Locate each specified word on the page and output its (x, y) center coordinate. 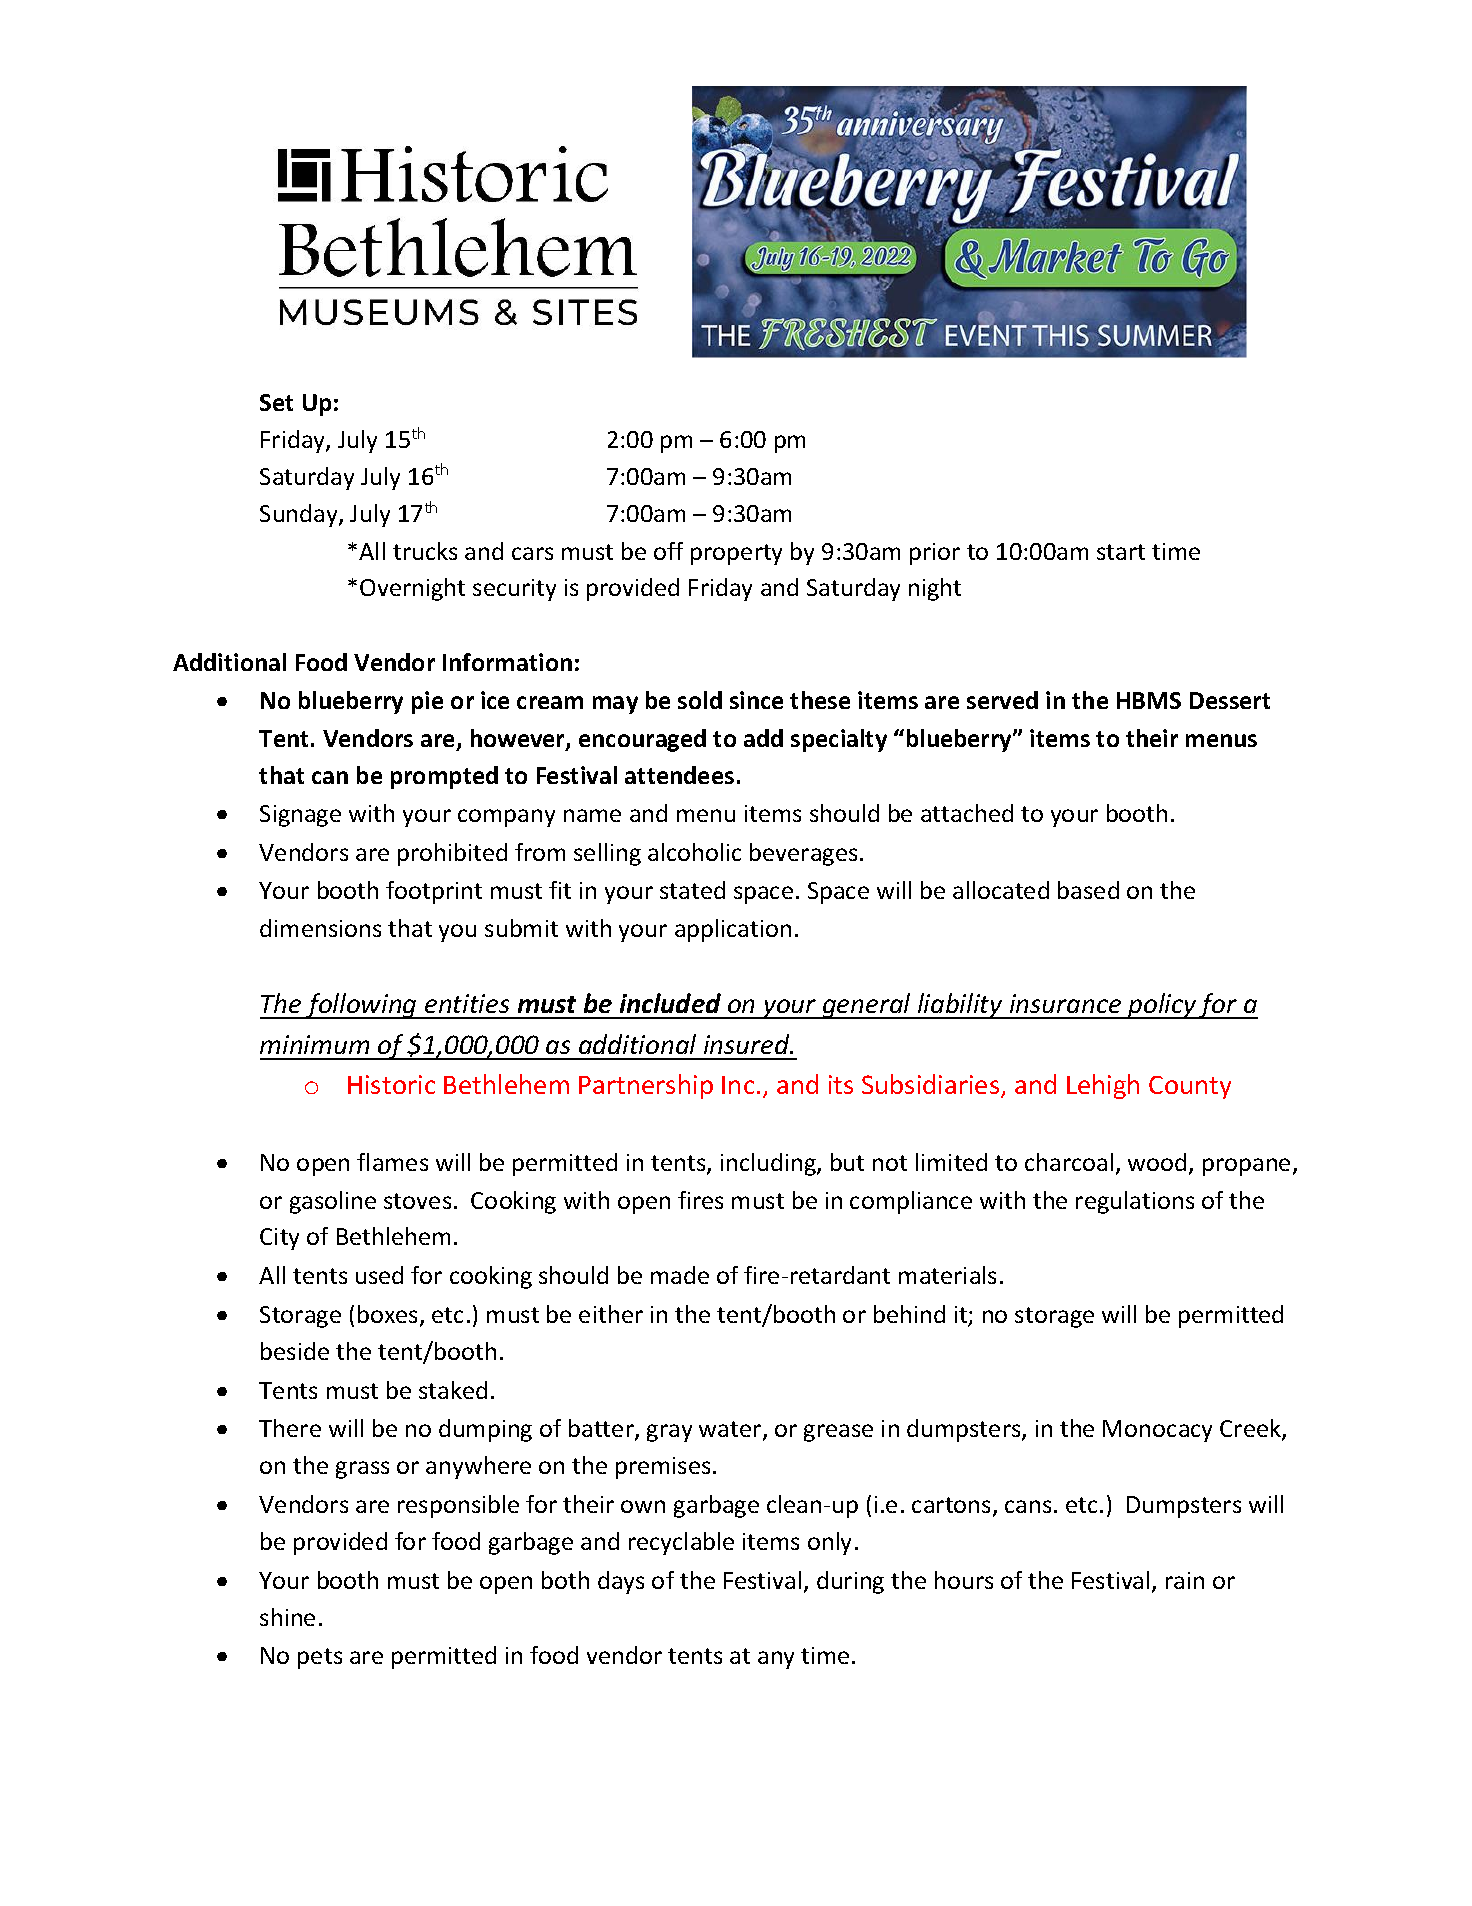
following (361, 1006)
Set (276, 402)
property (736, 554)
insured (748, 1044)
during (850, 1582)
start (1121, 552)
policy (1162, 1006)
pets (320, 1658)
